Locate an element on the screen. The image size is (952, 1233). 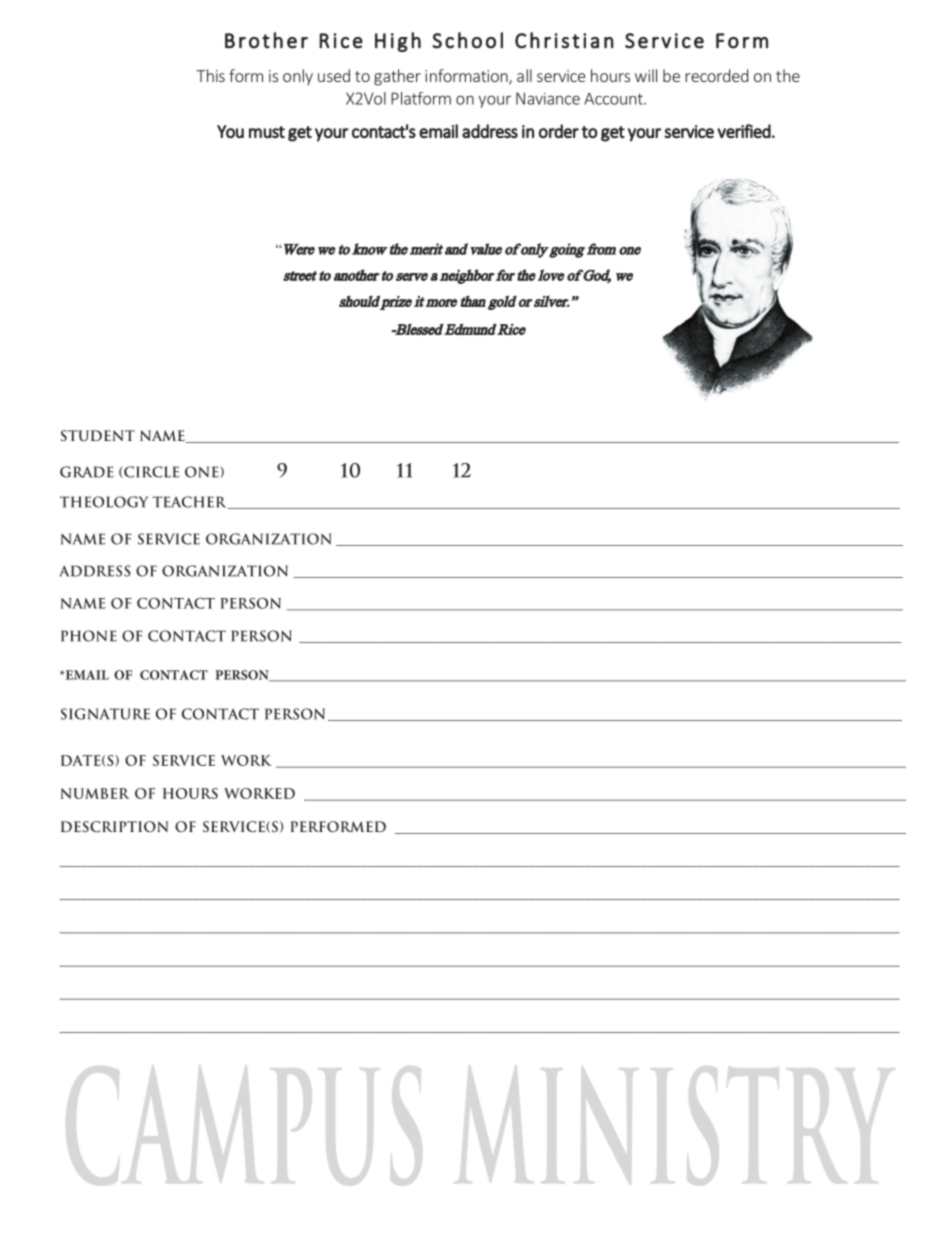
Student is located at coordinates (98, 435).
